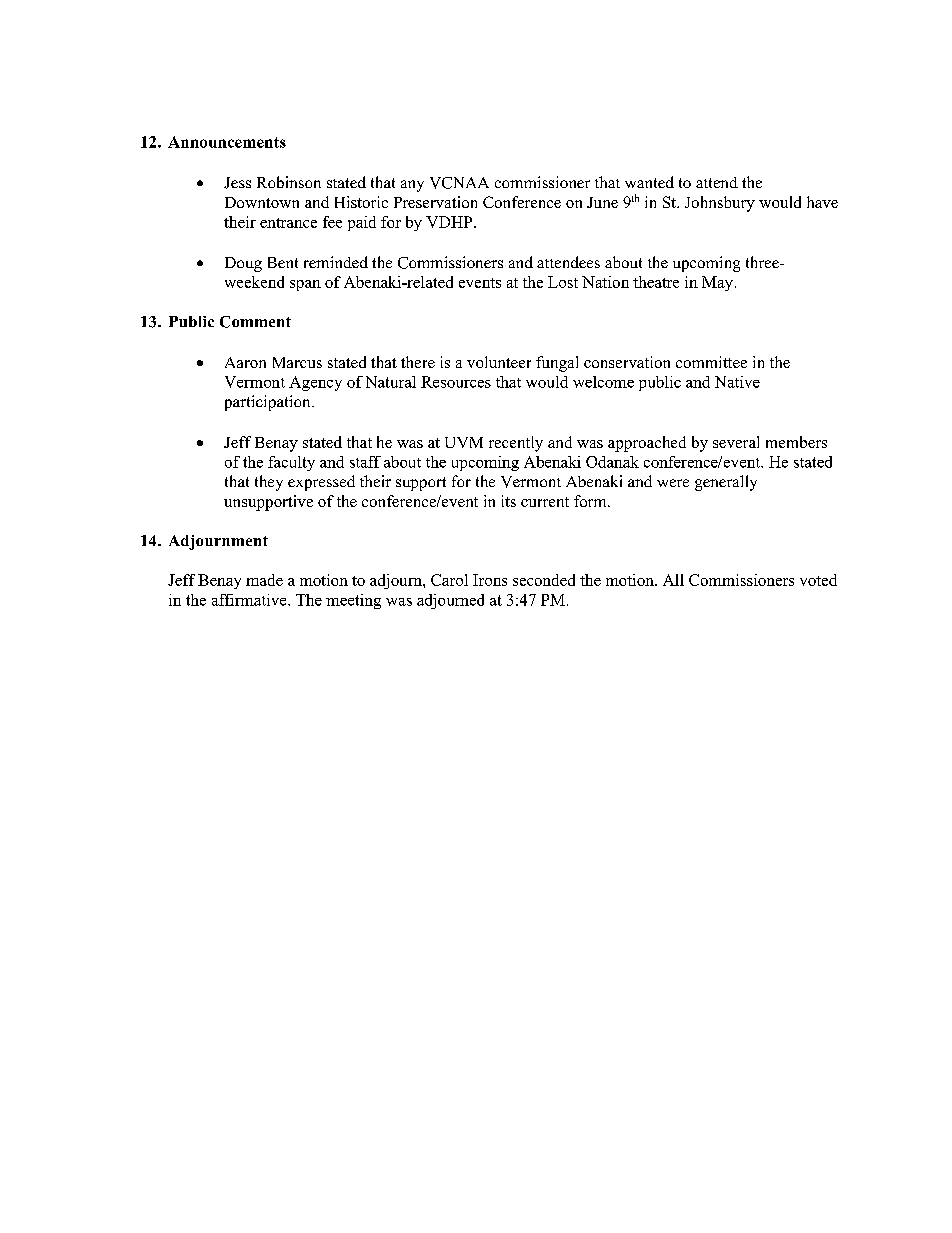 This page has width=952, height=1233. I want to click on Marcus, so click(297, 362).
